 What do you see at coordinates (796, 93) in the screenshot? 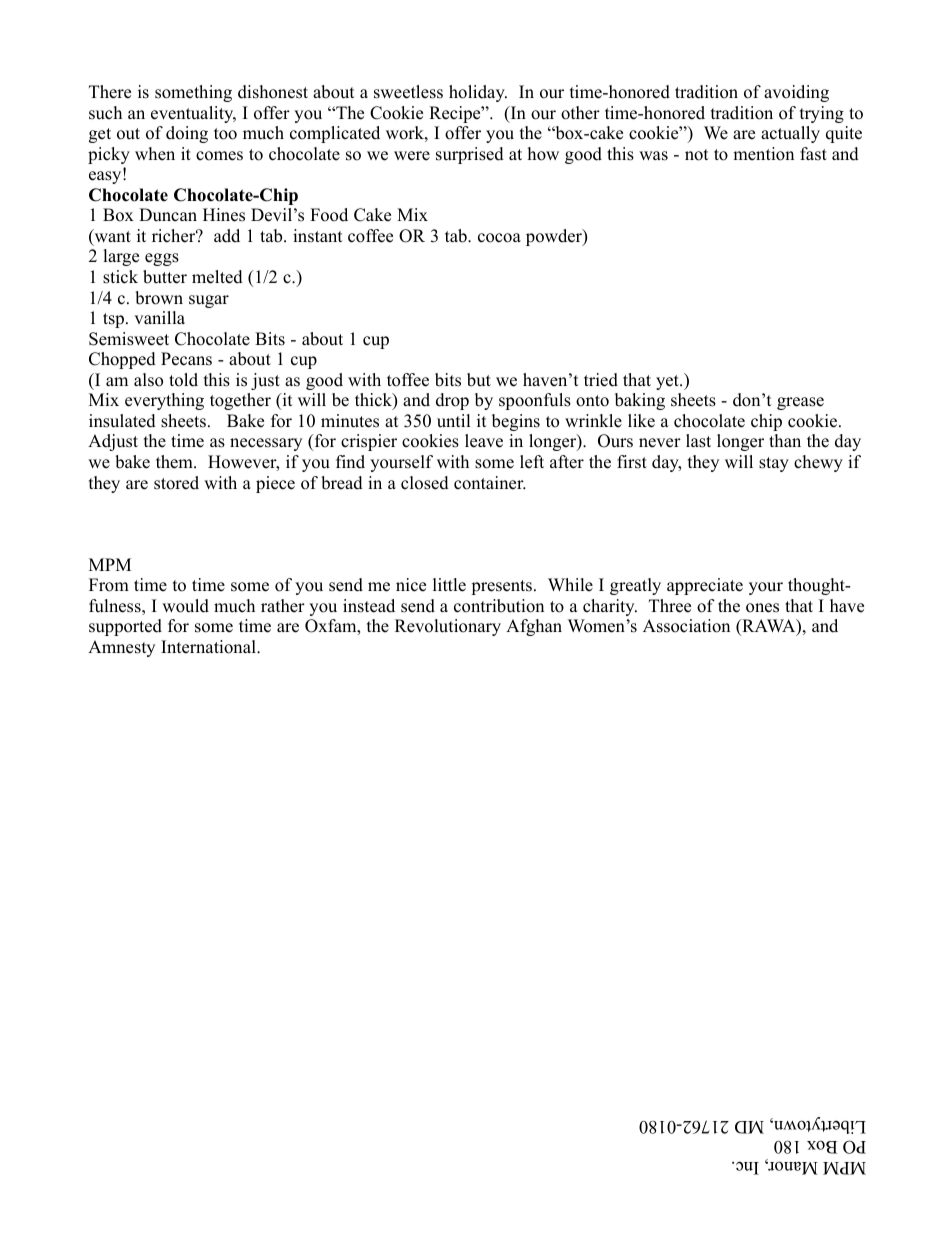
I see `avoiding` at bounding box center [796, 93].
